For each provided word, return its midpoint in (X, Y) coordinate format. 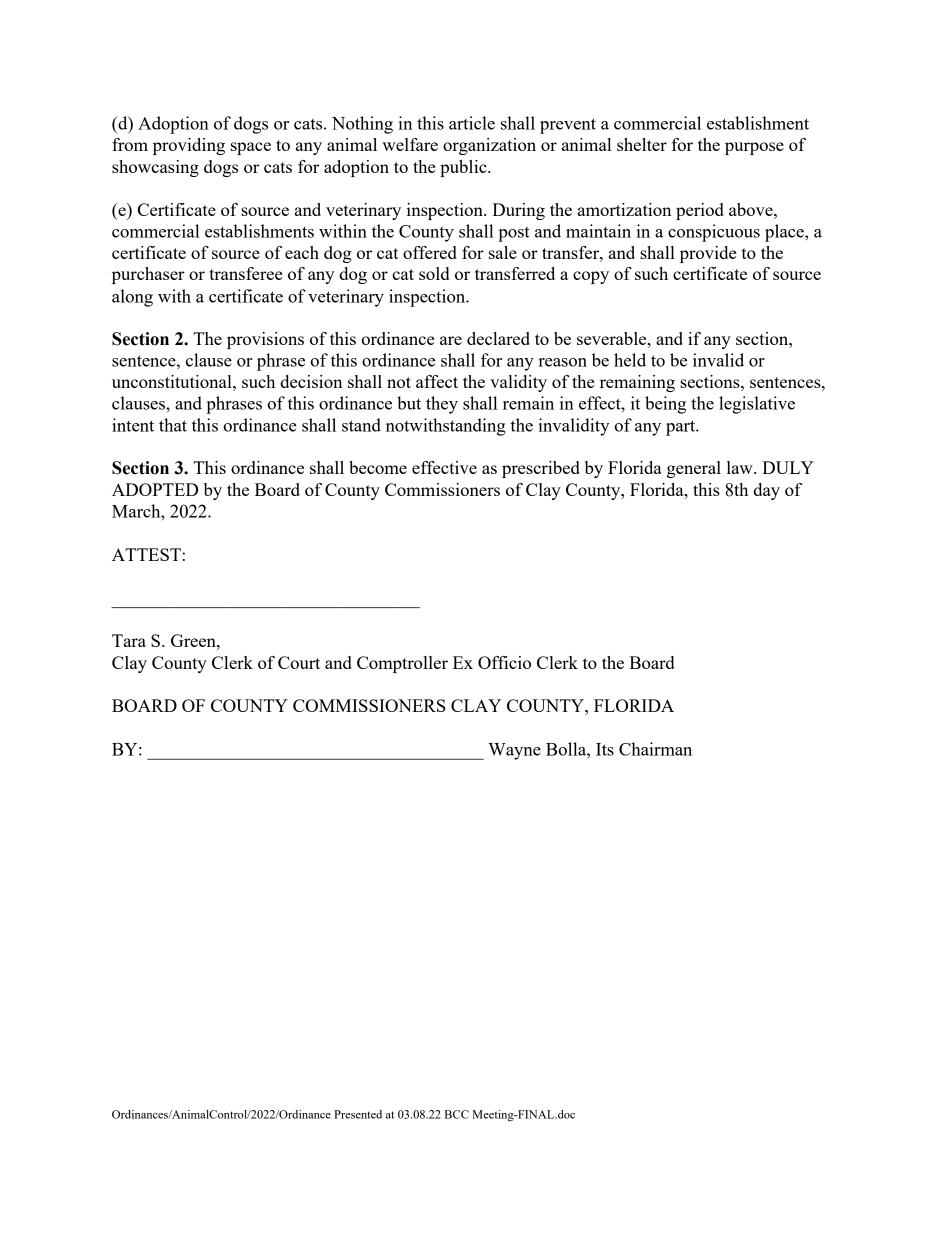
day (766, 491)
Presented (358, 1114)
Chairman (655, 749)
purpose (754, 148)
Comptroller (402, 664)
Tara (129, 640)
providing (189, 146)
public (464, 168)
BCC (457, 1114)
